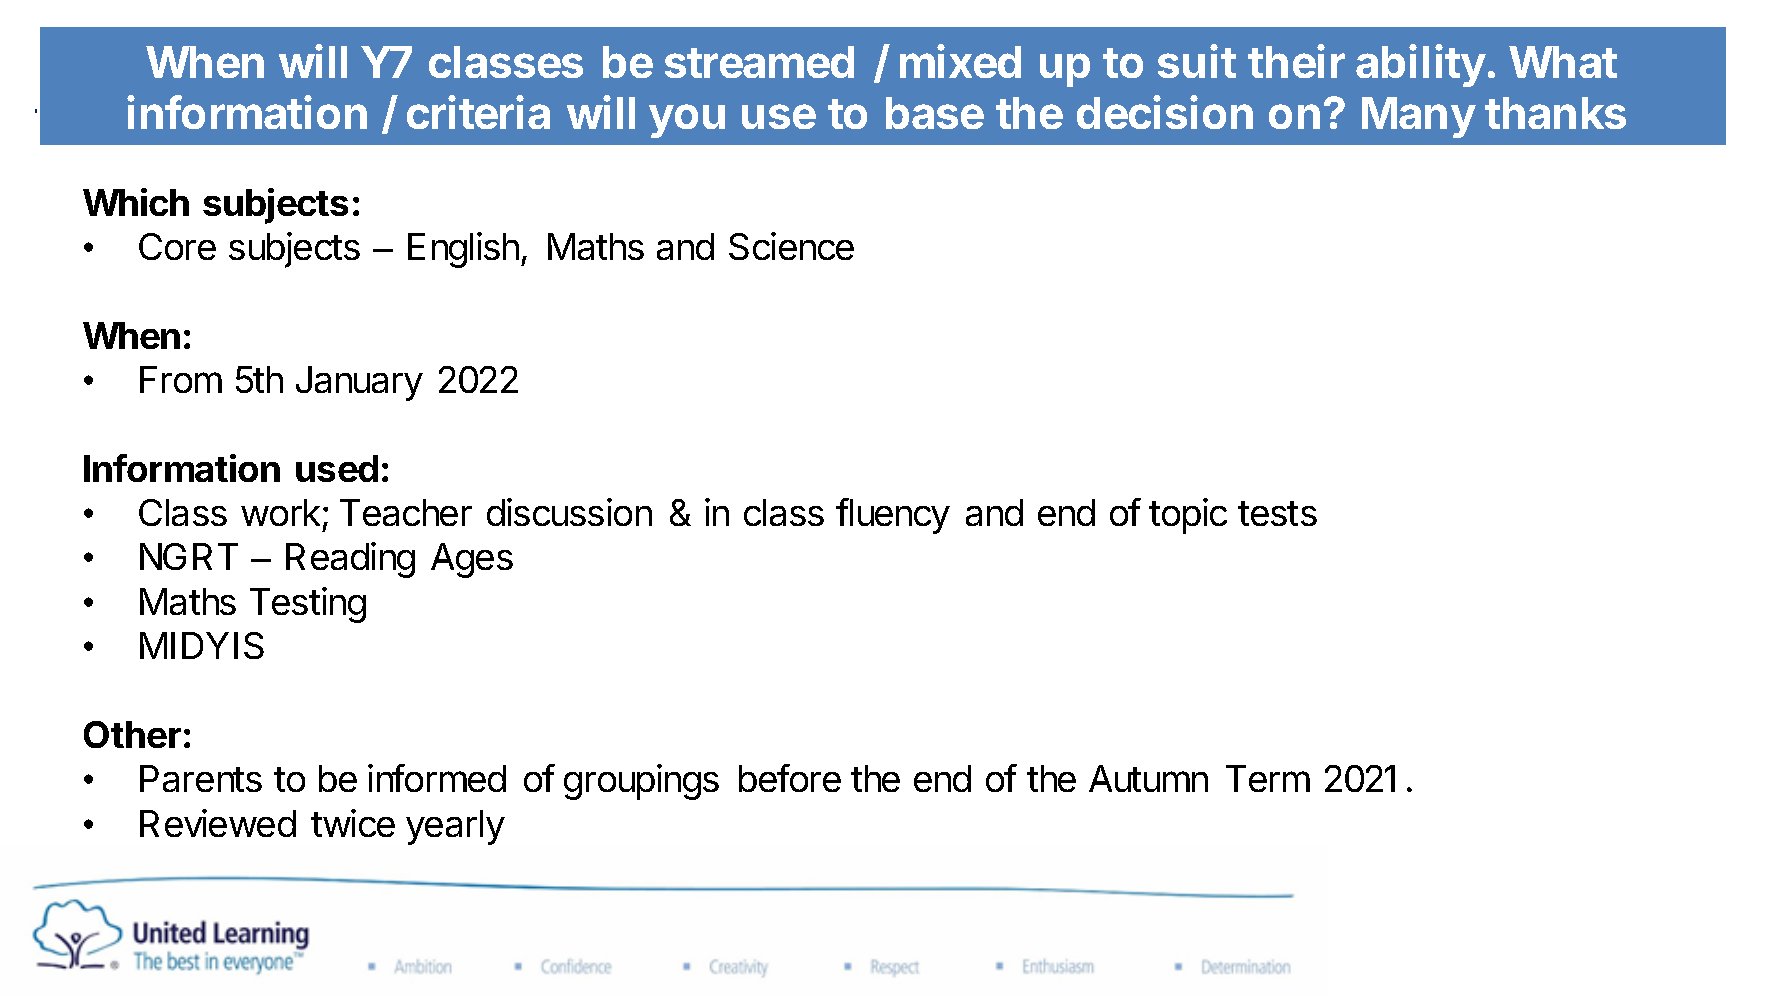 The height and width of the screenshot is (996, 1770). What do you see at coordinates (337, 468) in the screenshot?
I see `used` at bounding box center [337, 468].
